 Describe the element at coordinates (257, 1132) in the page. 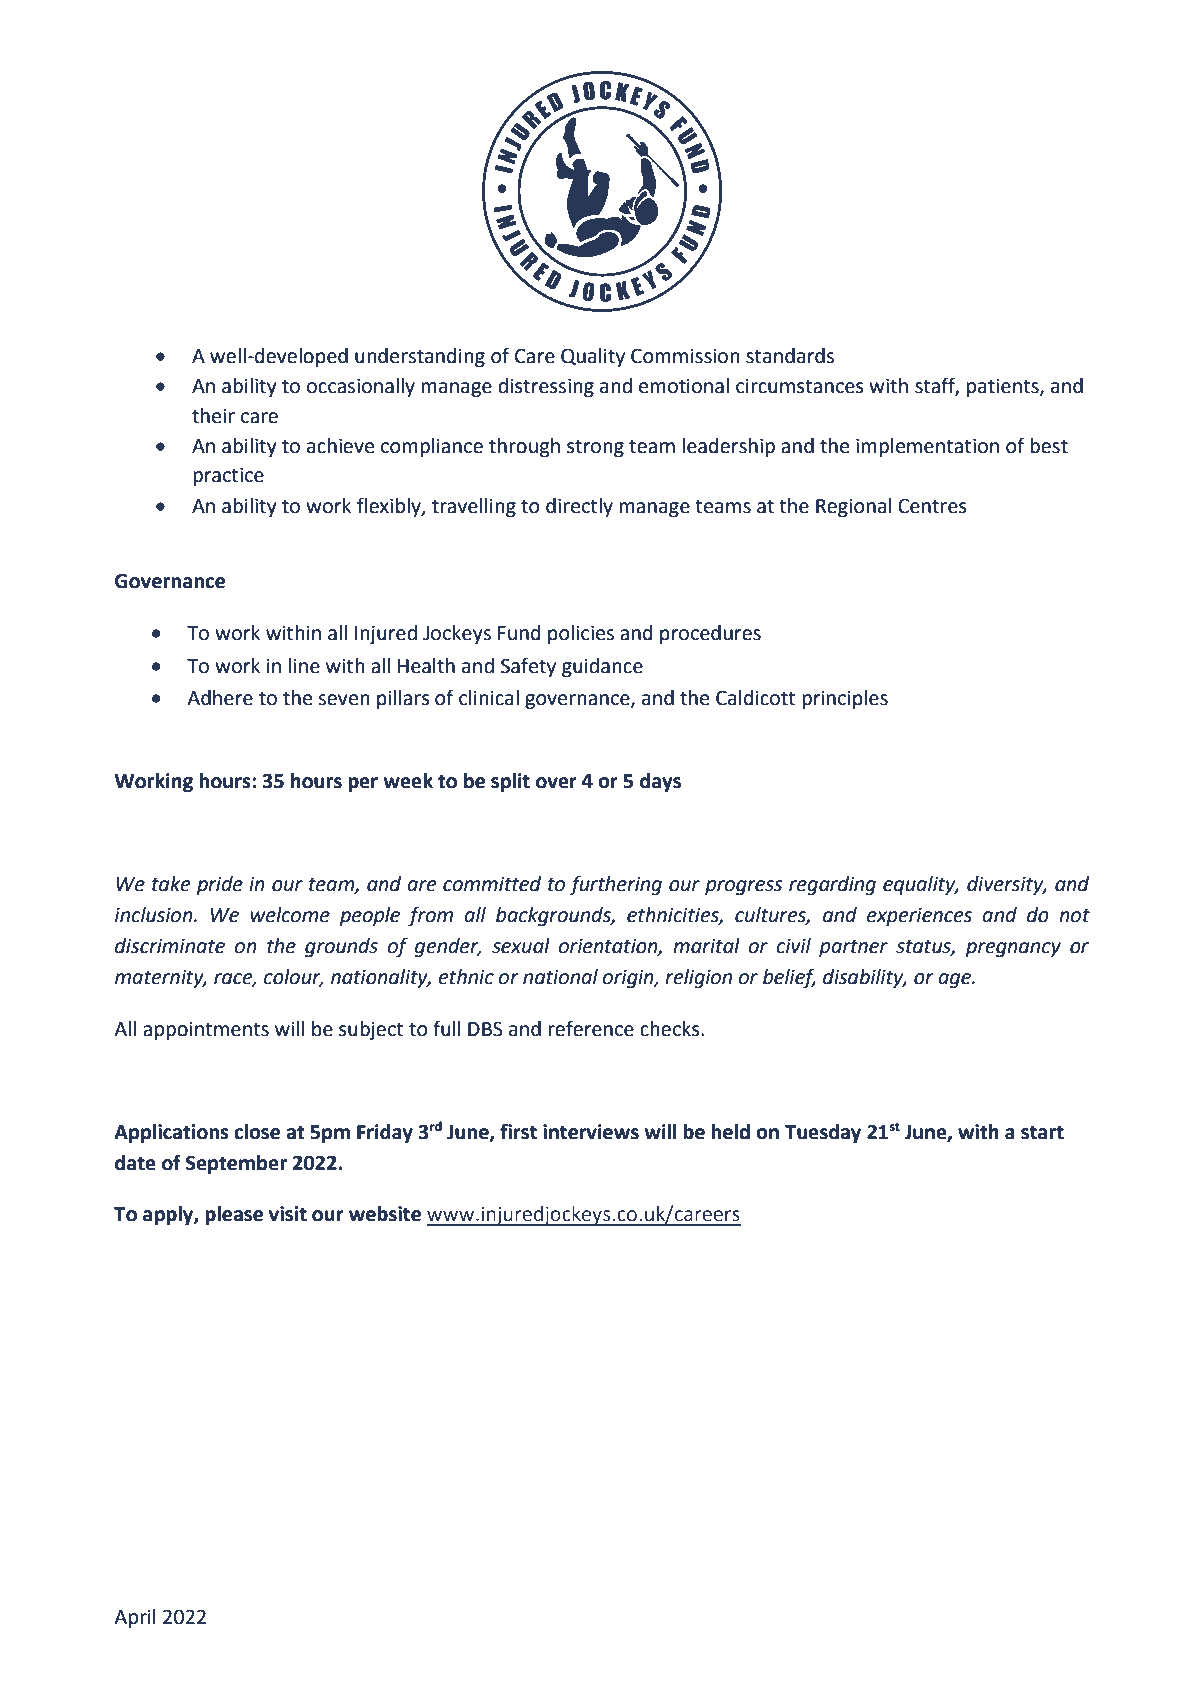

I see `close` at that location.
